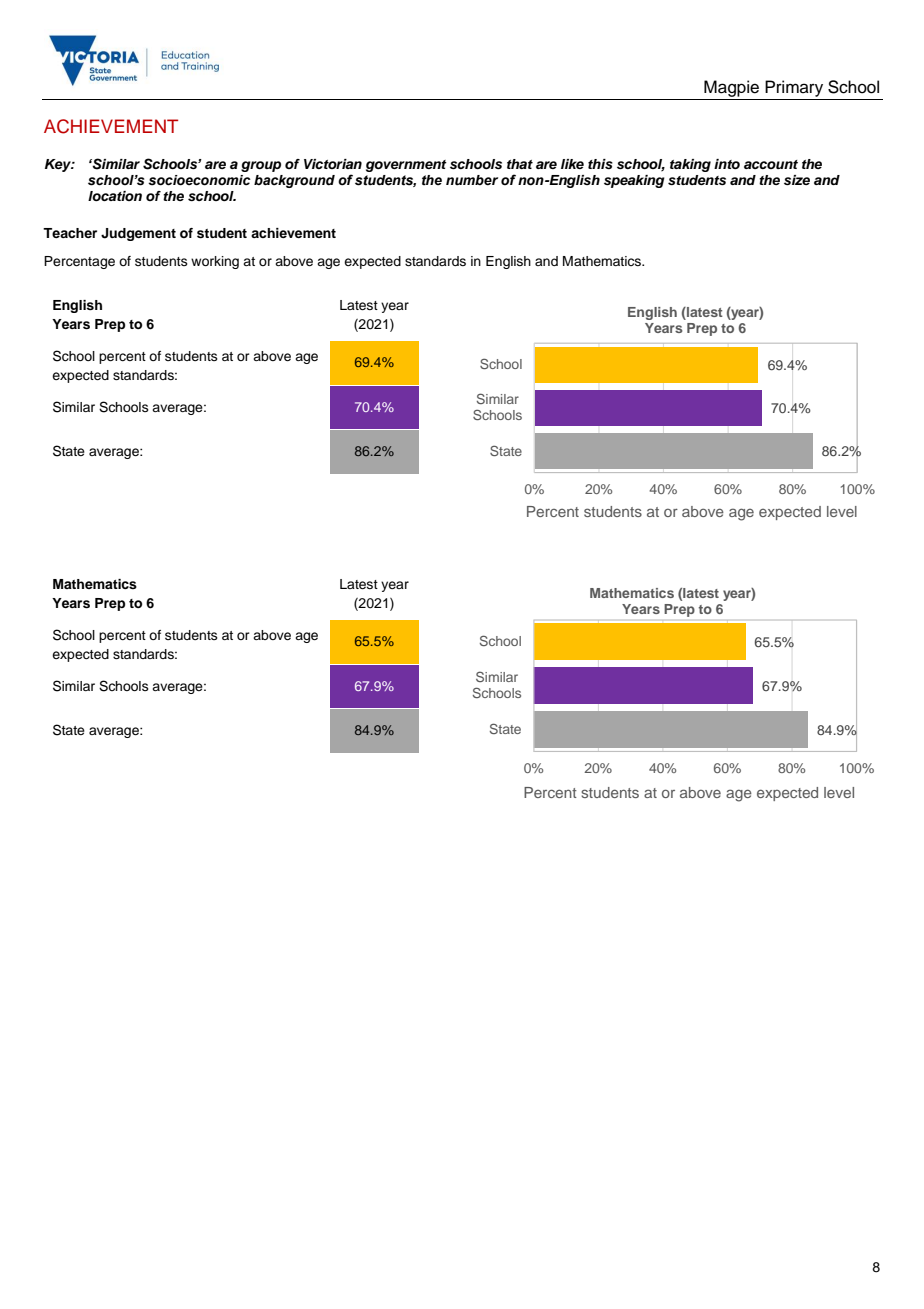  What do you see at coordinates (115, 196) in the screenshot?
I see `location` at bounding box center [115, 196].
